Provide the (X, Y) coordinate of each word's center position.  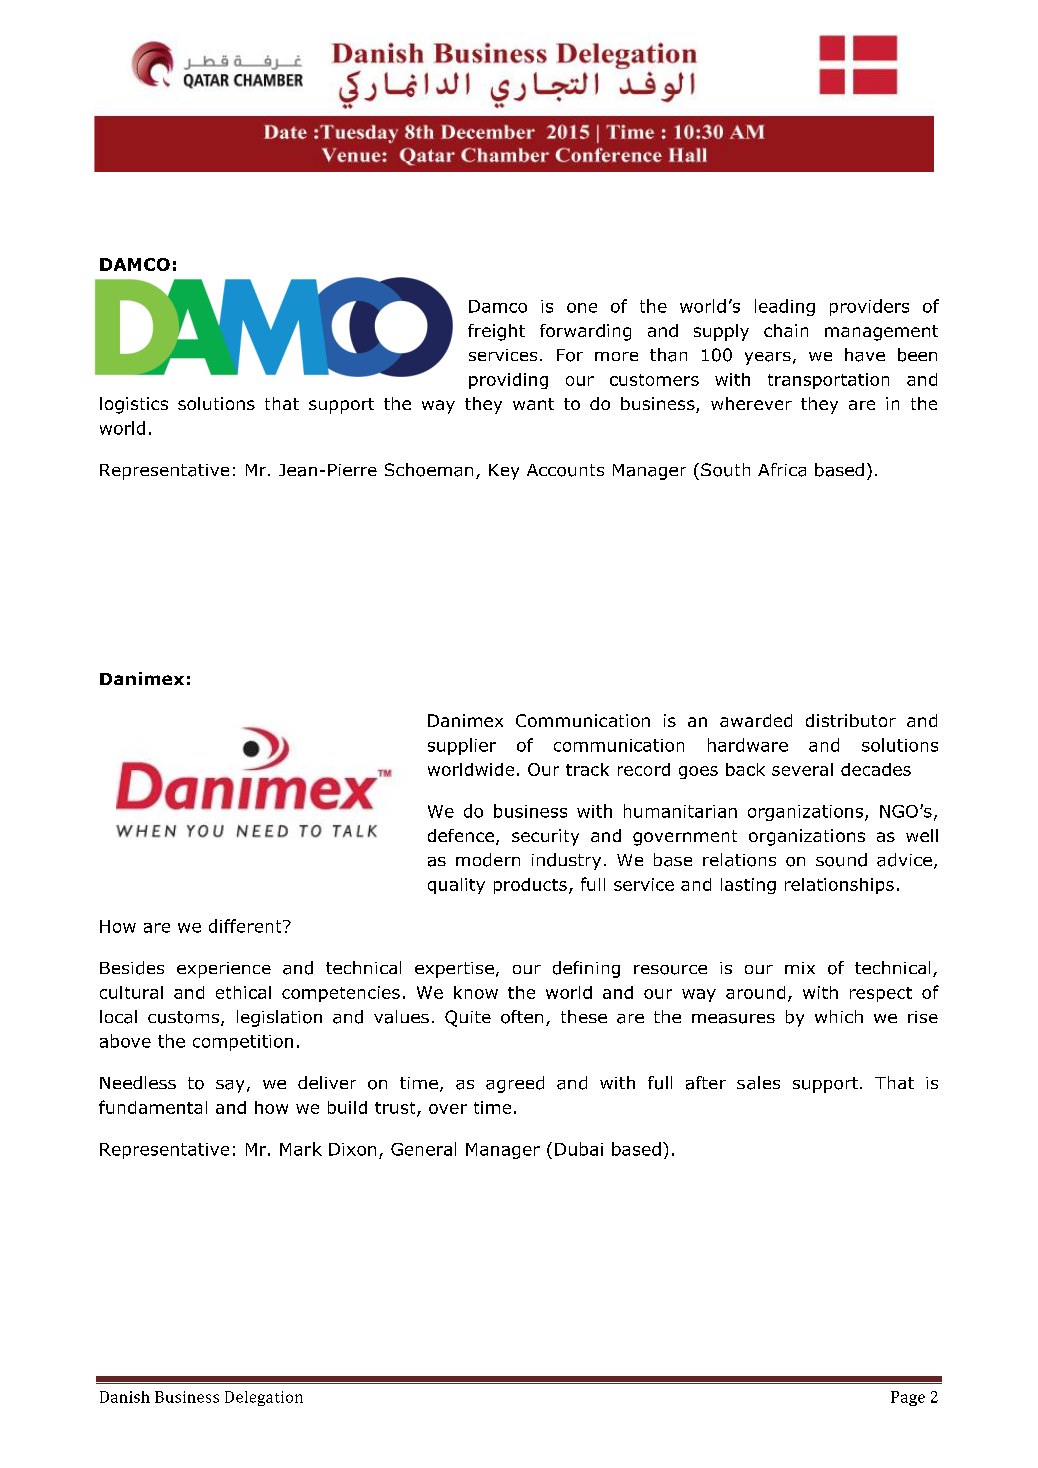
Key (504, 472)
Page (908, 1398)
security (545, 837)
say (230, 1086)
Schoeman (429, 470)
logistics (134, 405)
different (246, 926)
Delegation (264, 1398)
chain (786, 330)
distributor (851, 720)
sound (841, 860)
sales (758, 1083)
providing (508, 381)
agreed (515, 1084)
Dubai (579, 1149)
